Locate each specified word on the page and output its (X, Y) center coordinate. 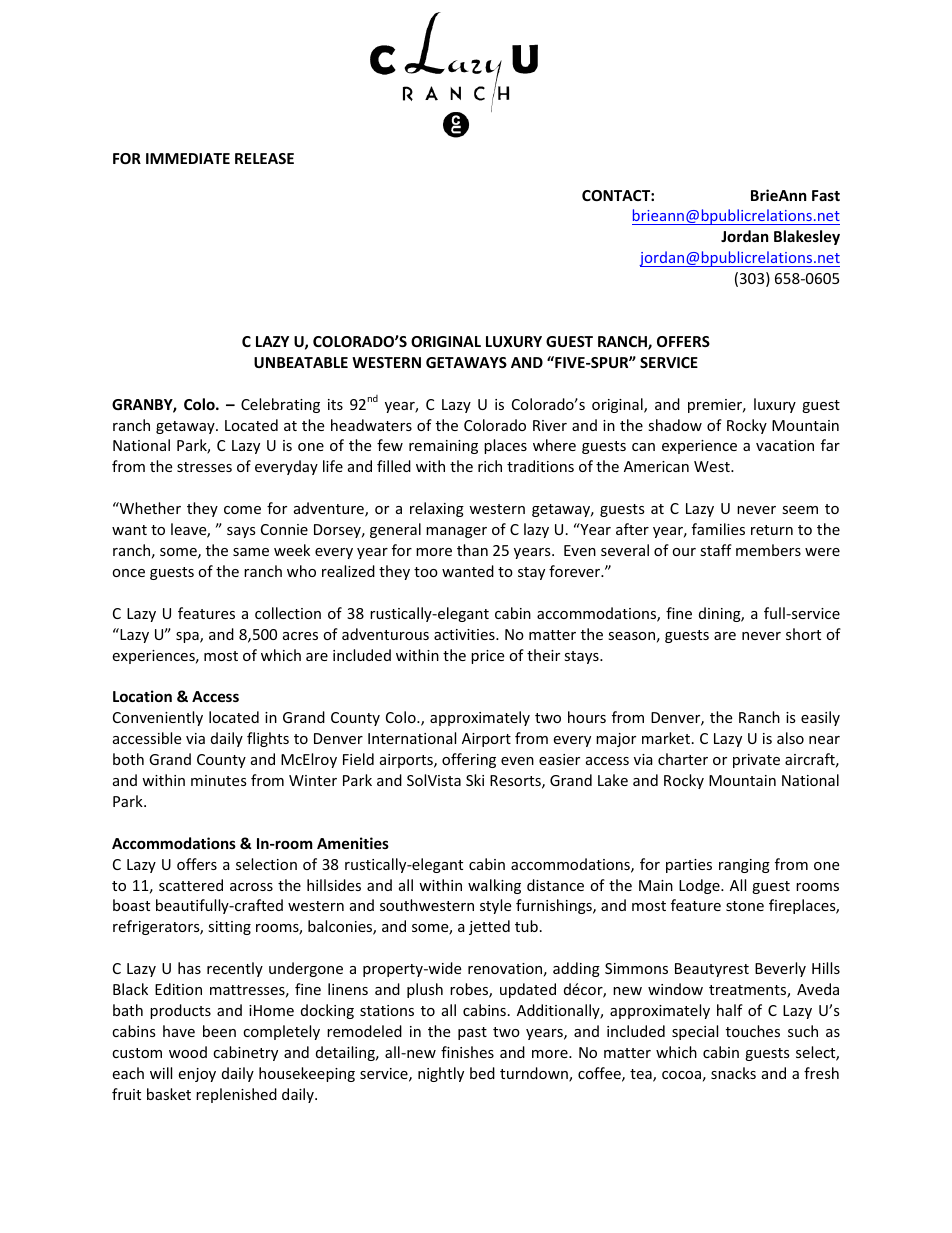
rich (490, 466)
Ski (475, 780)
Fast (826, 195)
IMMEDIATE (188, 158)
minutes (219, 780)
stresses (204, 467)
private (756, 761)
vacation (785, 445)
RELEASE (264, 158)
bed (482, 1073)
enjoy (197, 1075)
